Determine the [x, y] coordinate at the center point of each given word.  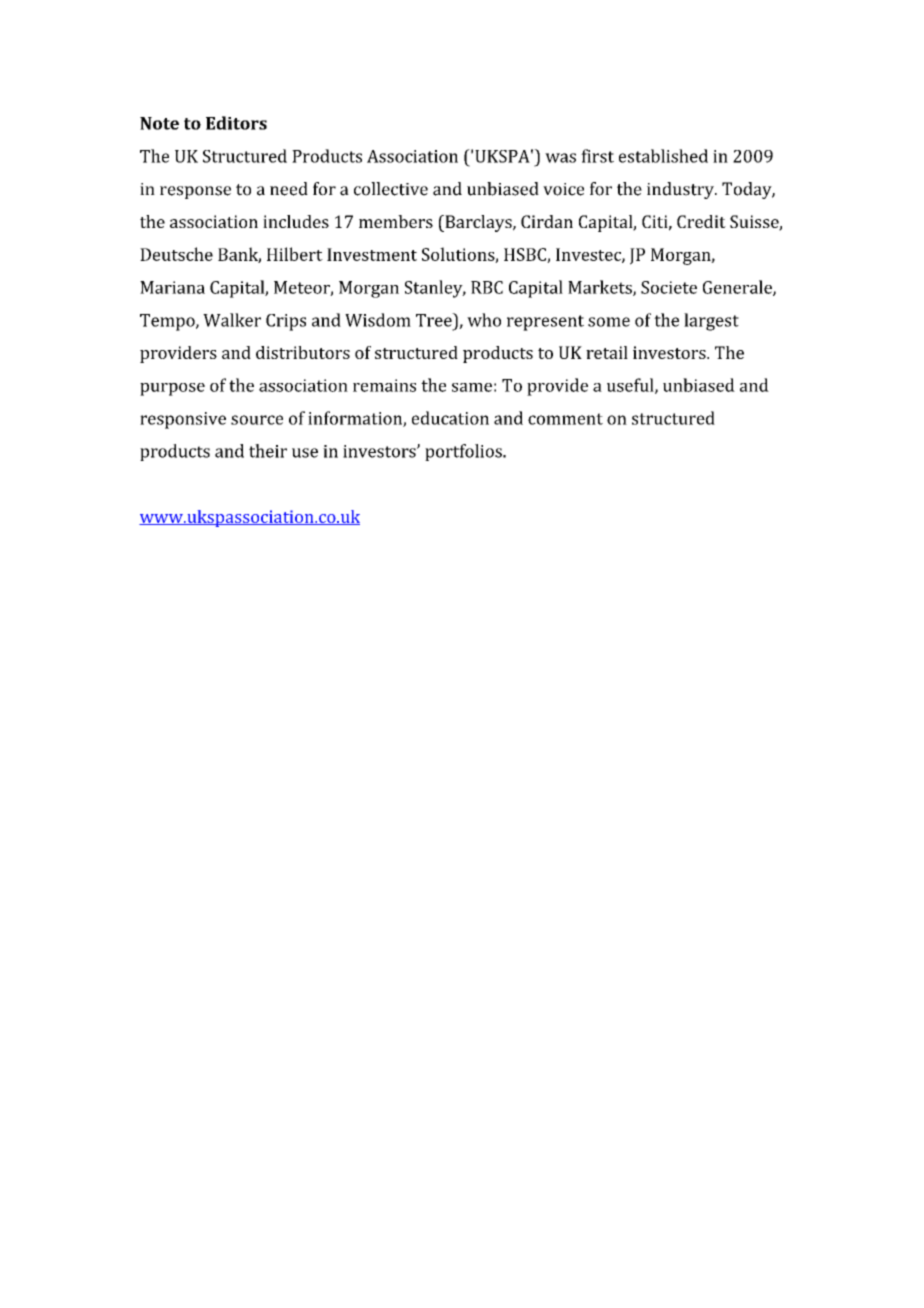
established [663, 156]
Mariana [172, 287]
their [268, 451]
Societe [669, 287]
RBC [487, 287]
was [560, 158]
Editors [236, 123]
